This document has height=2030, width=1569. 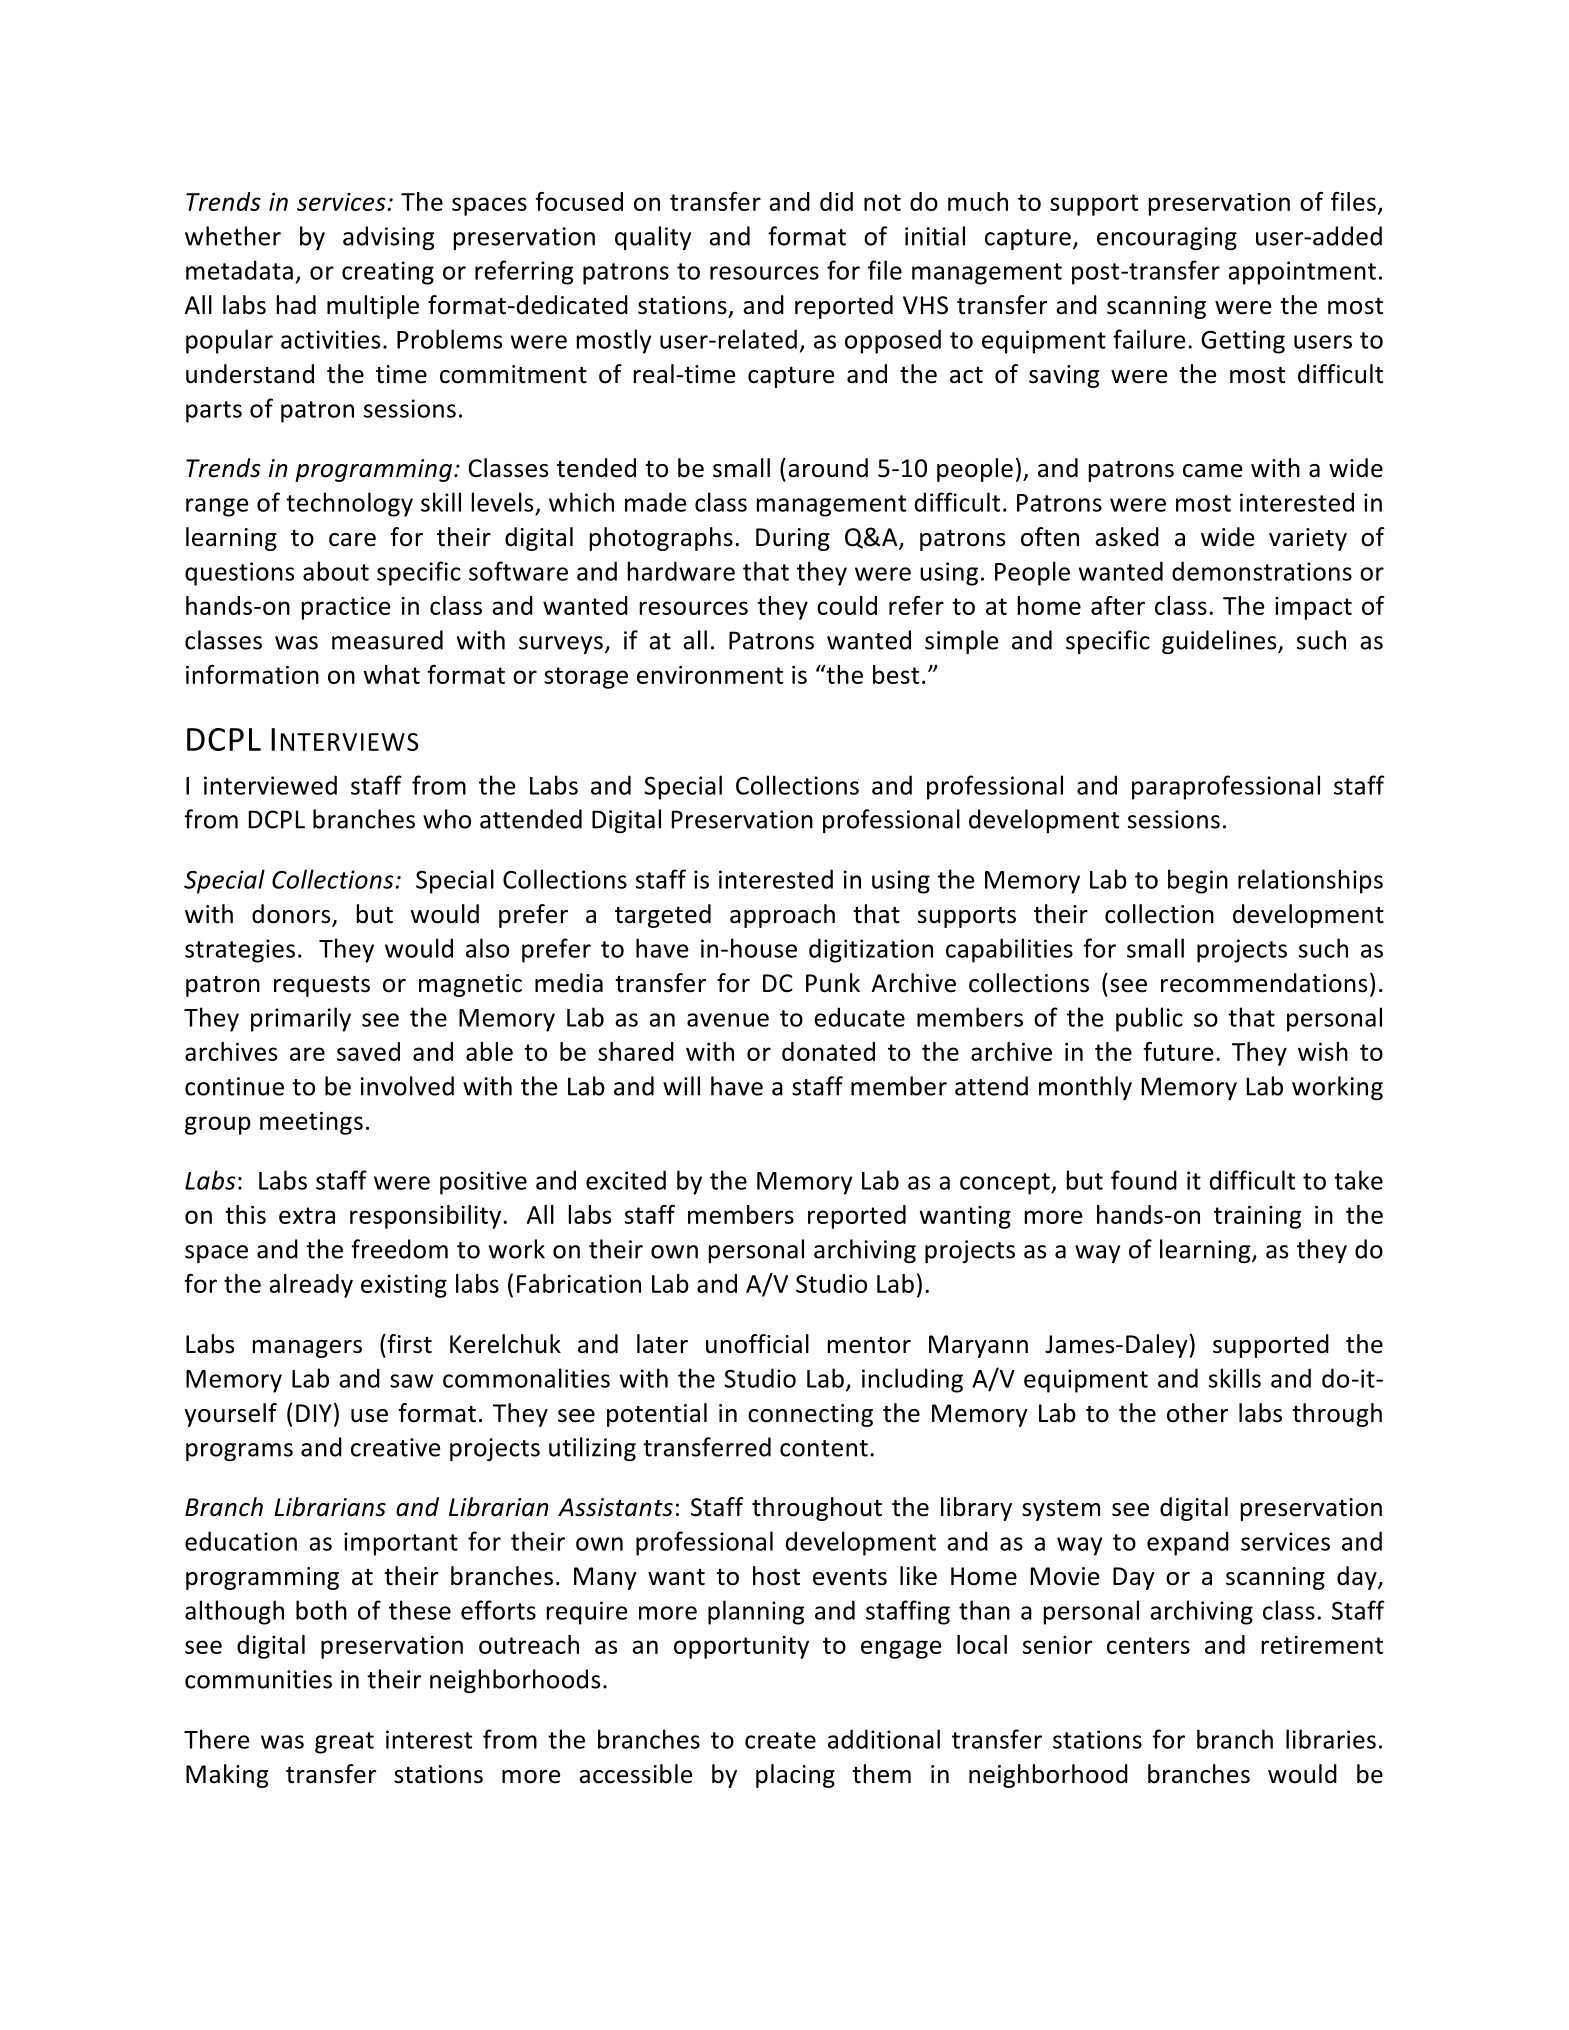 What do you see at coordinates (1257, 1217) in the document?
I see `training` at bounding box center [1257, 1217].
